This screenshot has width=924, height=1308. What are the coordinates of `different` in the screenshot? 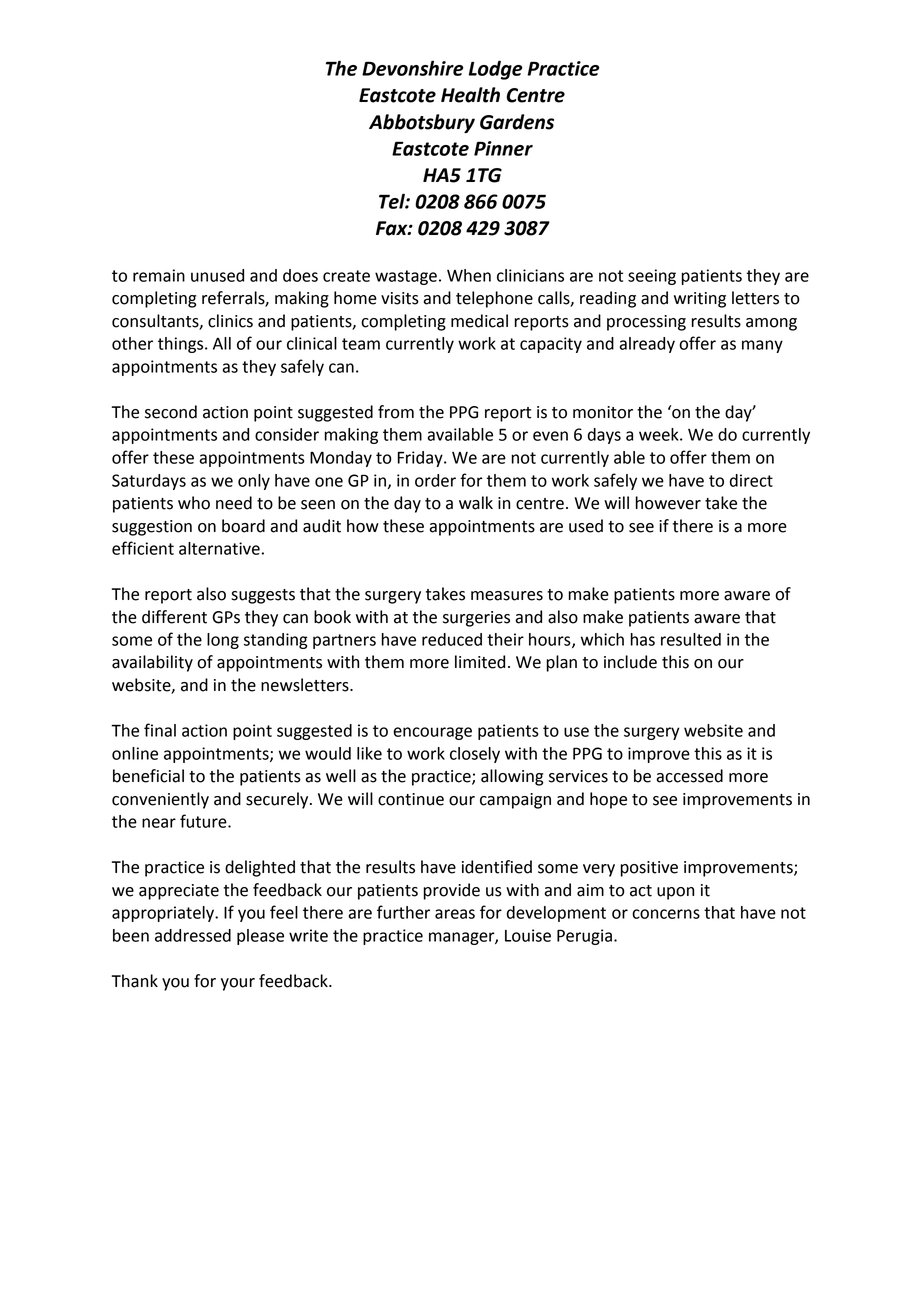 It's located at (174, 617).
